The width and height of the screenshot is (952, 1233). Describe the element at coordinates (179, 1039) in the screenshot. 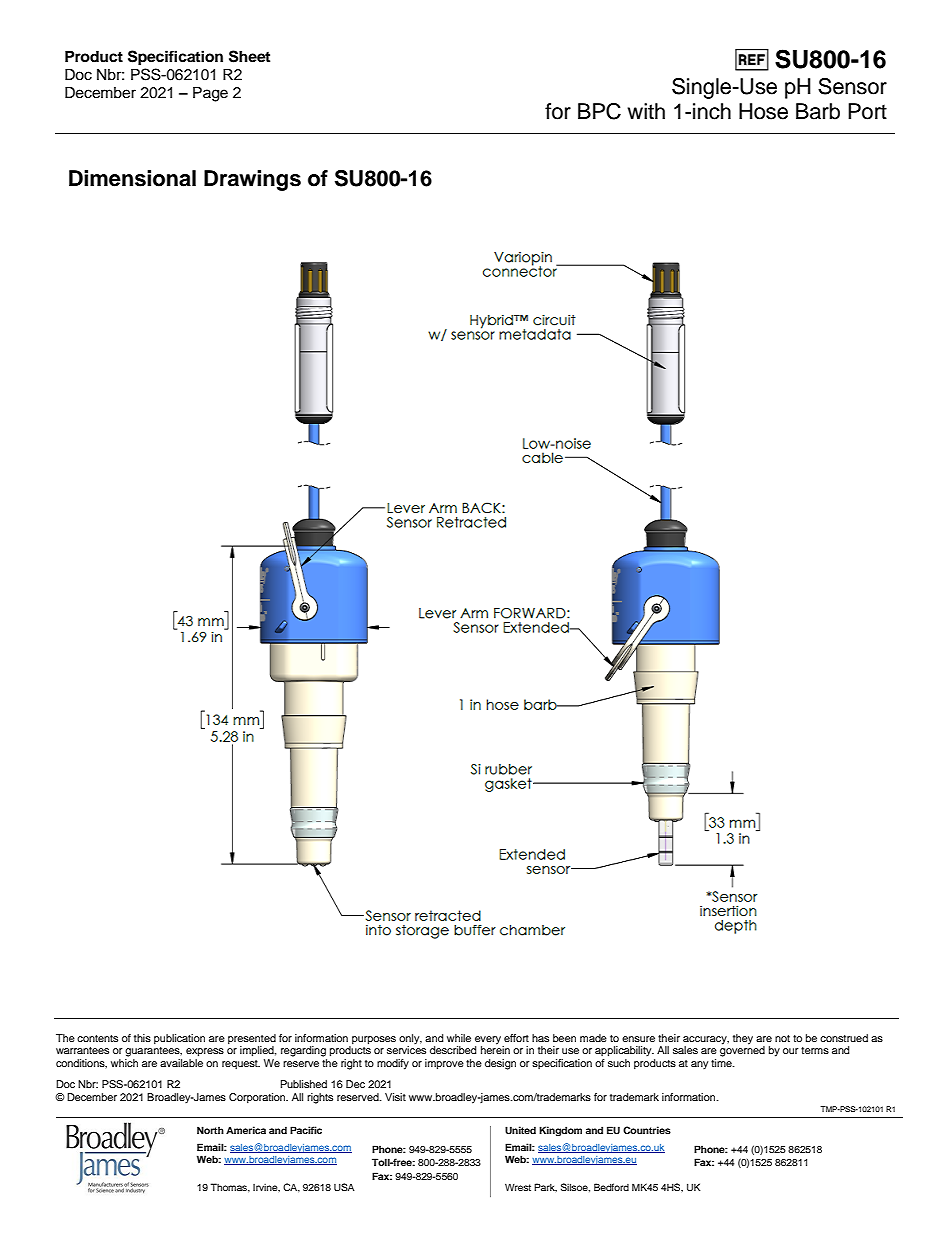

I see `publication` at that location.
